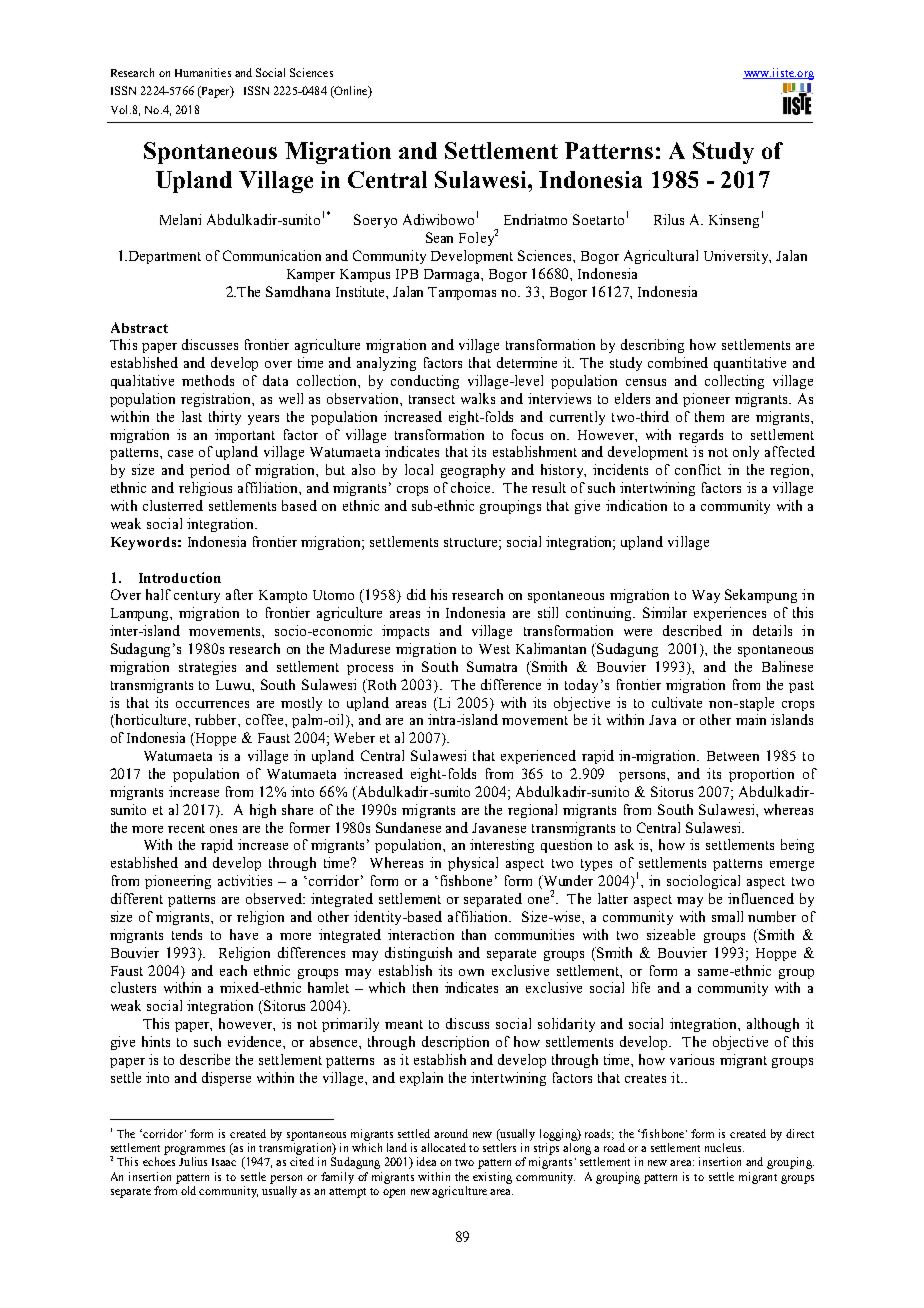 The image size is (924, 1308). What do you see at coordinates (408, 827) in the image?
I see `Sundanese` at bounding box center [408, 827].
